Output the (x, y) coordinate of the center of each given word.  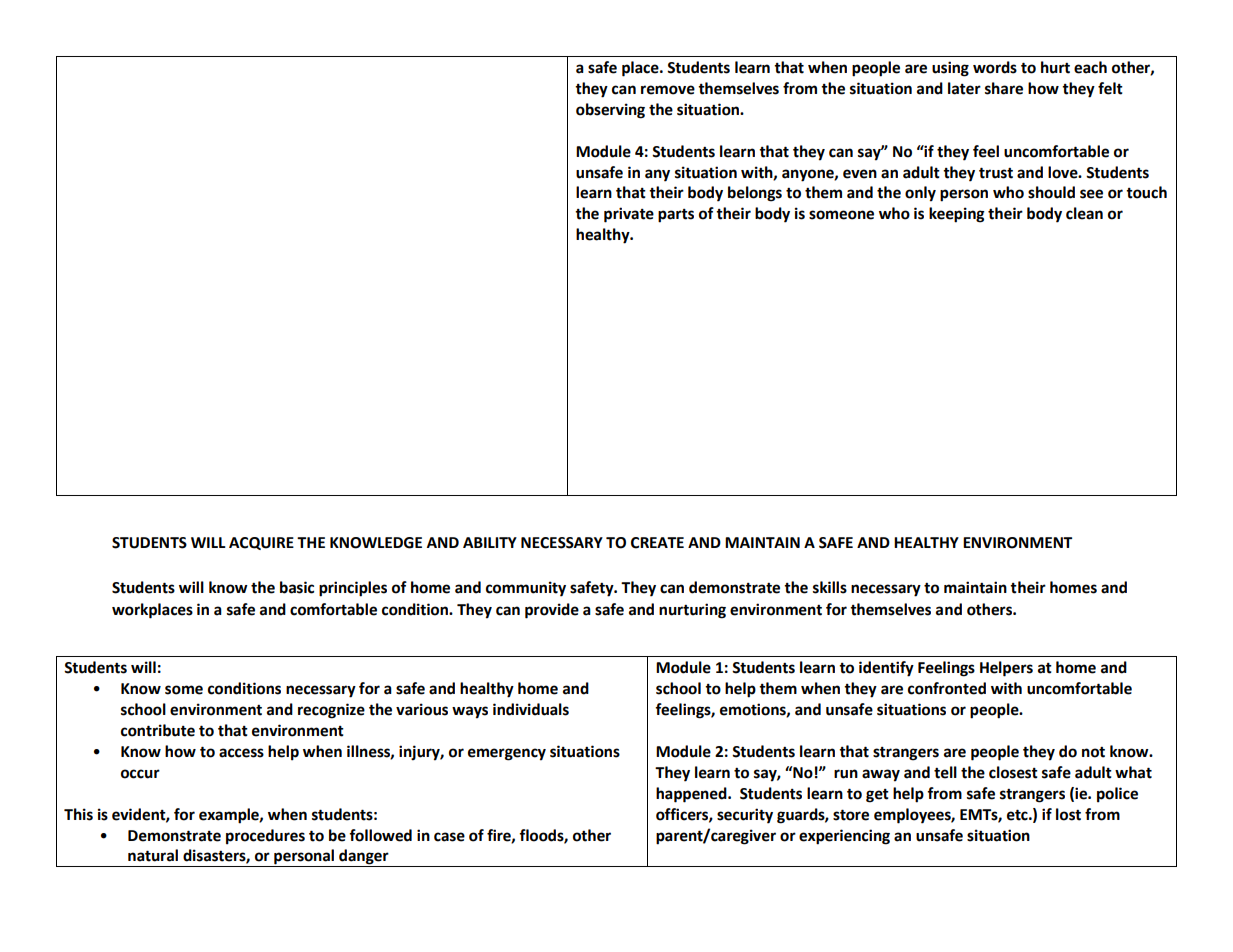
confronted (947, 688)
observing (610, 111)
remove (668, 90)
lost (1068, 814)
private (629, 215)
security (745, 816)
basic (297, 587)
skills (830, 587)
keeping (957, 215)
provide (552, 611)
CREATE (657, 543)
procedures (265, 837)
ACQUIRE (261, 543)
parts (676, 216)
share (1004, 88)
